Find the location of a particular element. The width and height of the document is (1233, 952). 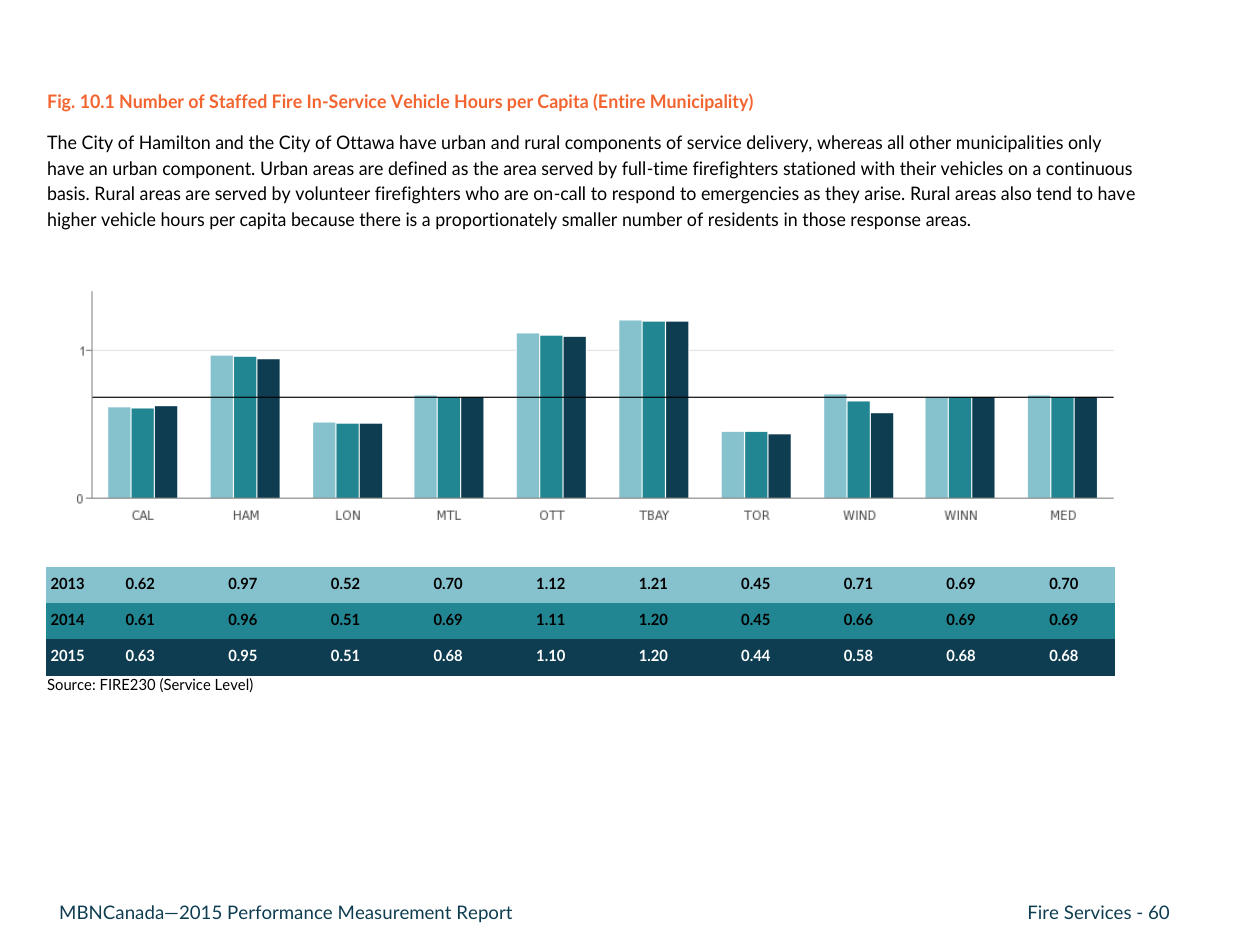

response is located at coordinates (886, 223).
